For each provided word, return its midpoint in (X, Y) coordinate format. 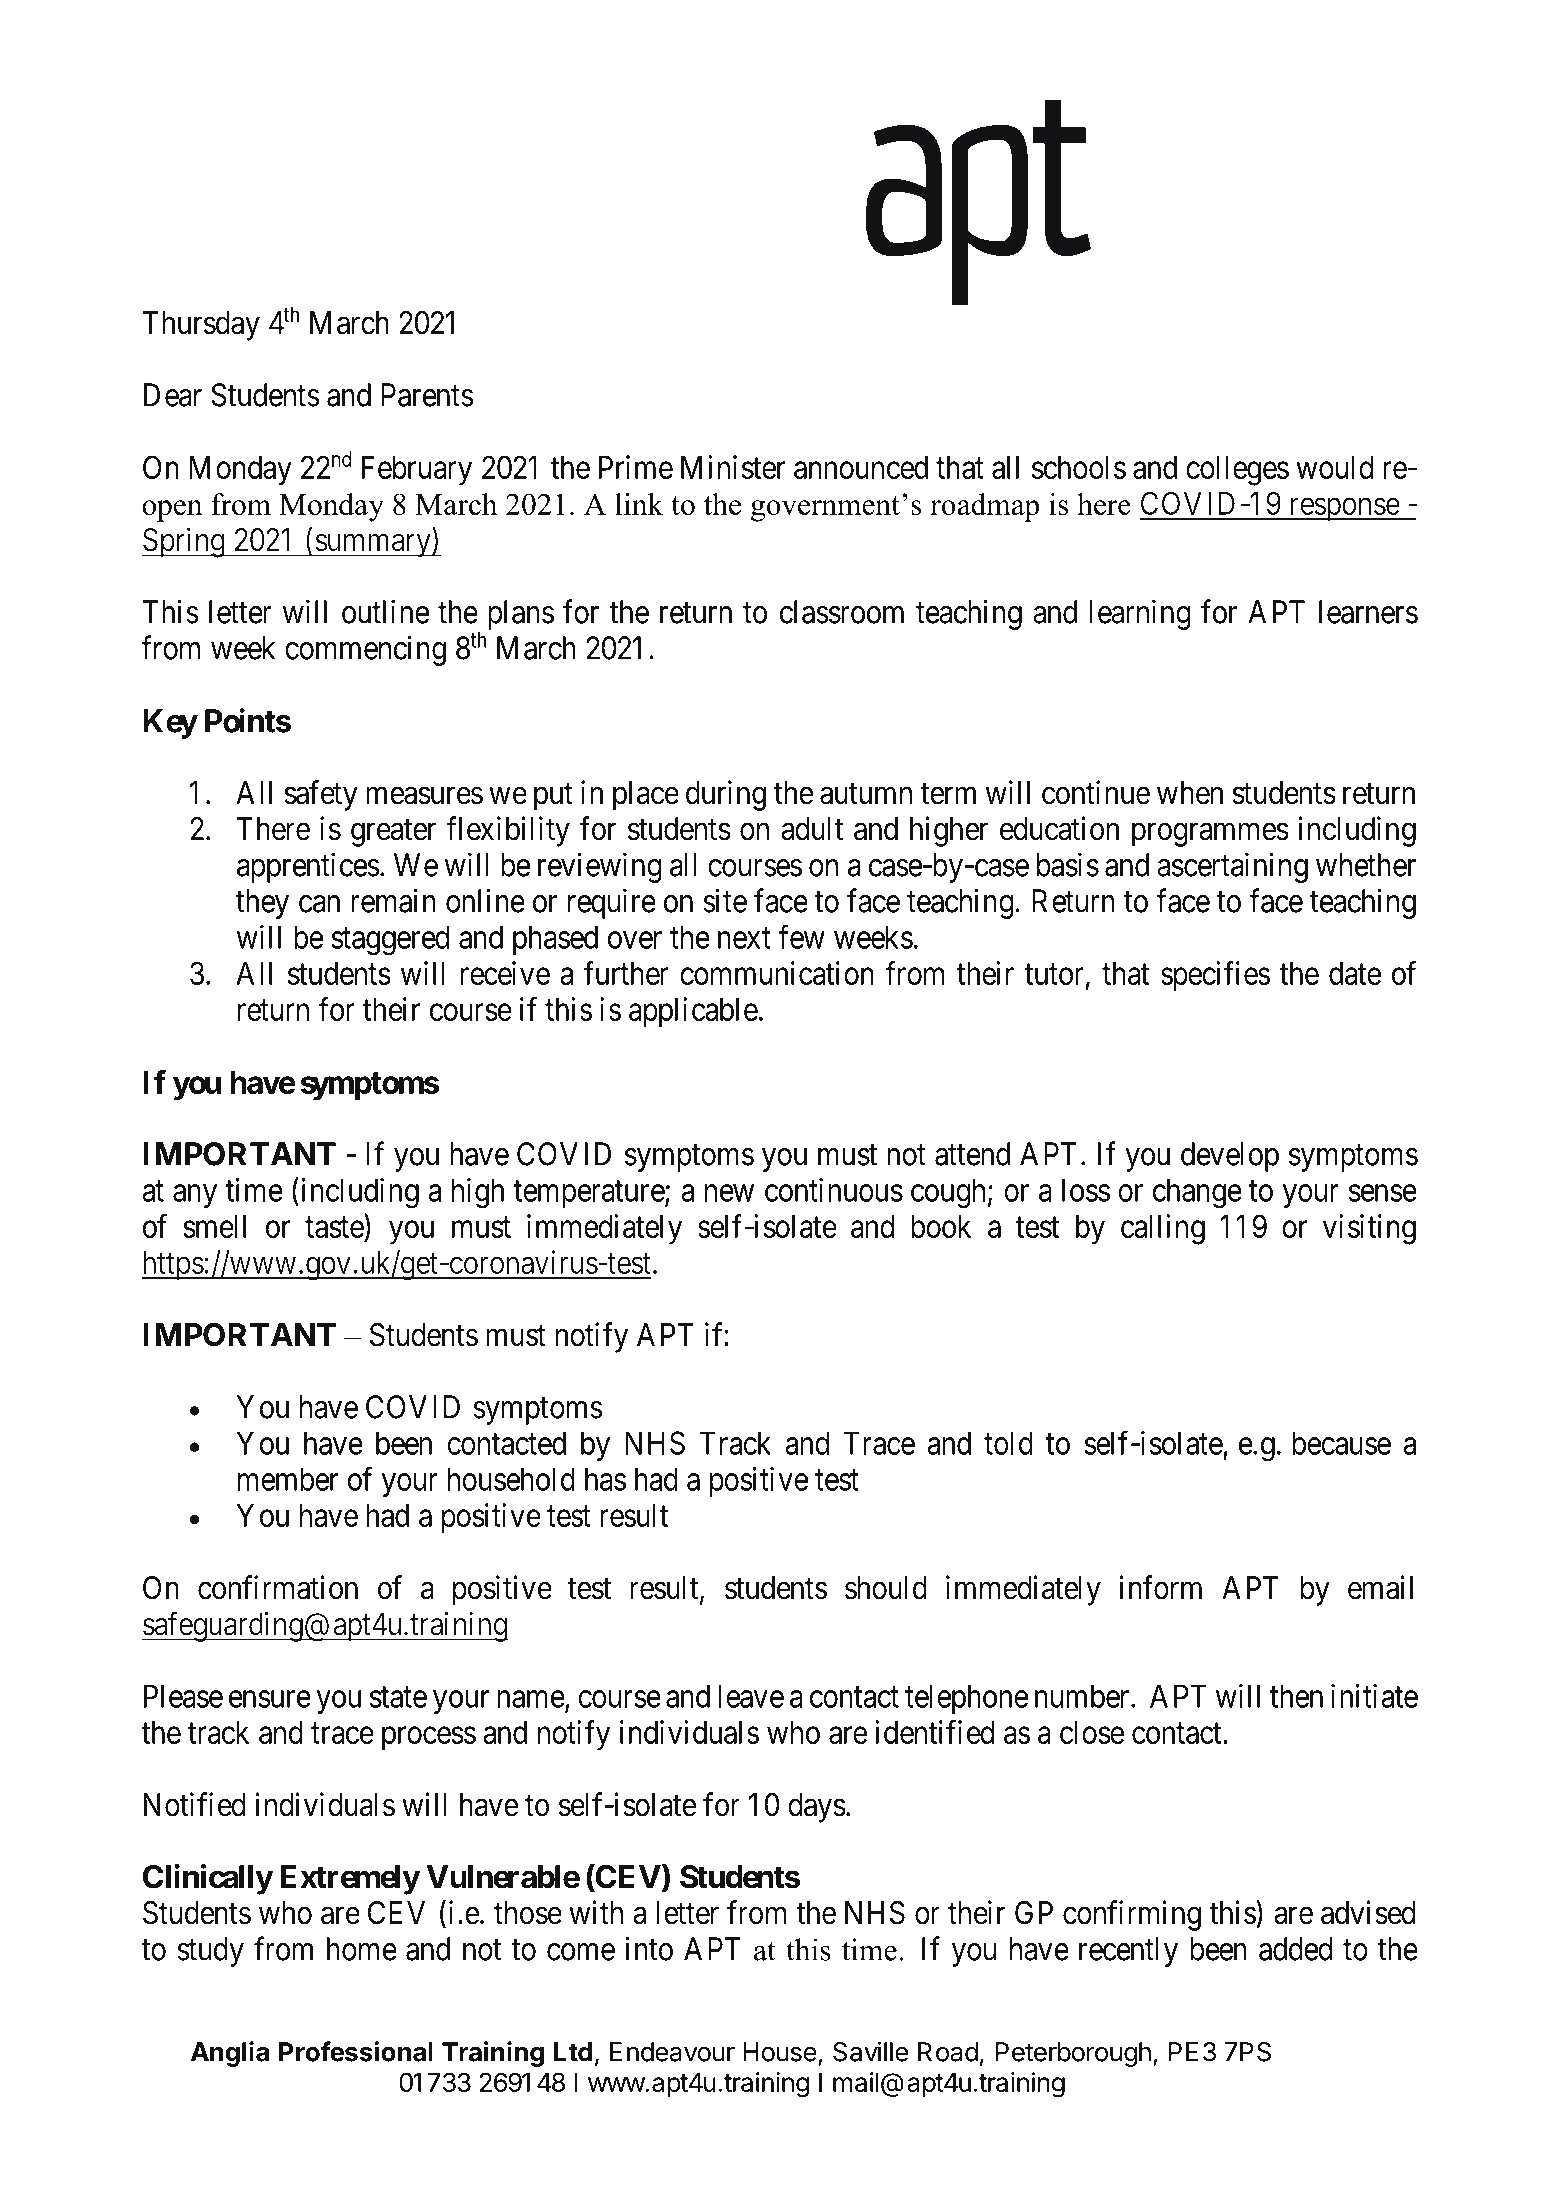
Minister (733, 467)
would (1334, 467)
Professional (356, 2051)
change (1197, 1193)
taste (334, 1227)
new (729, 1193)
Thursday (201, 326)
